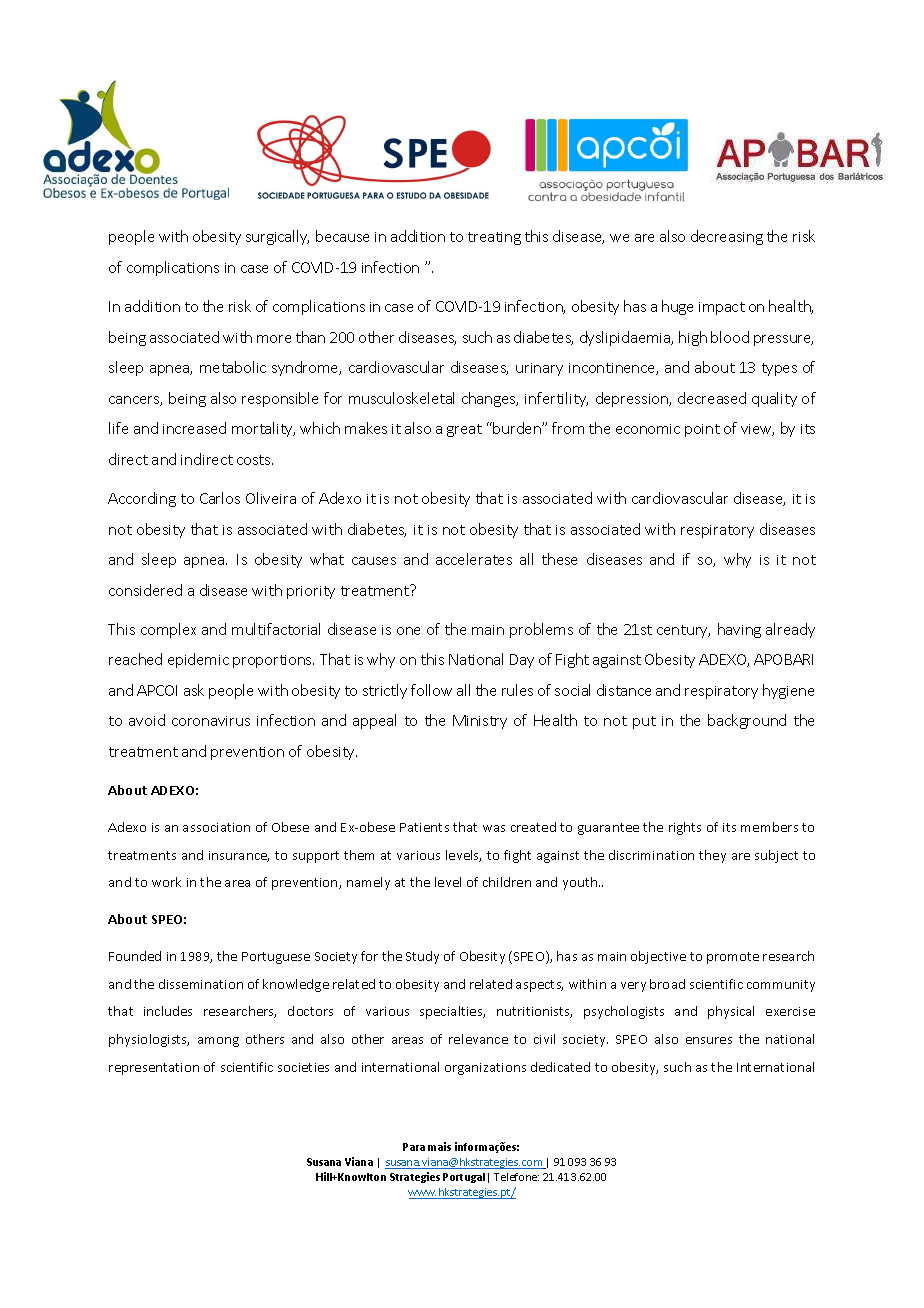 The width and height of the document is (924, 1308). Describe the element at coordinates (422, 957) in the document. I see `Study` at that location.
